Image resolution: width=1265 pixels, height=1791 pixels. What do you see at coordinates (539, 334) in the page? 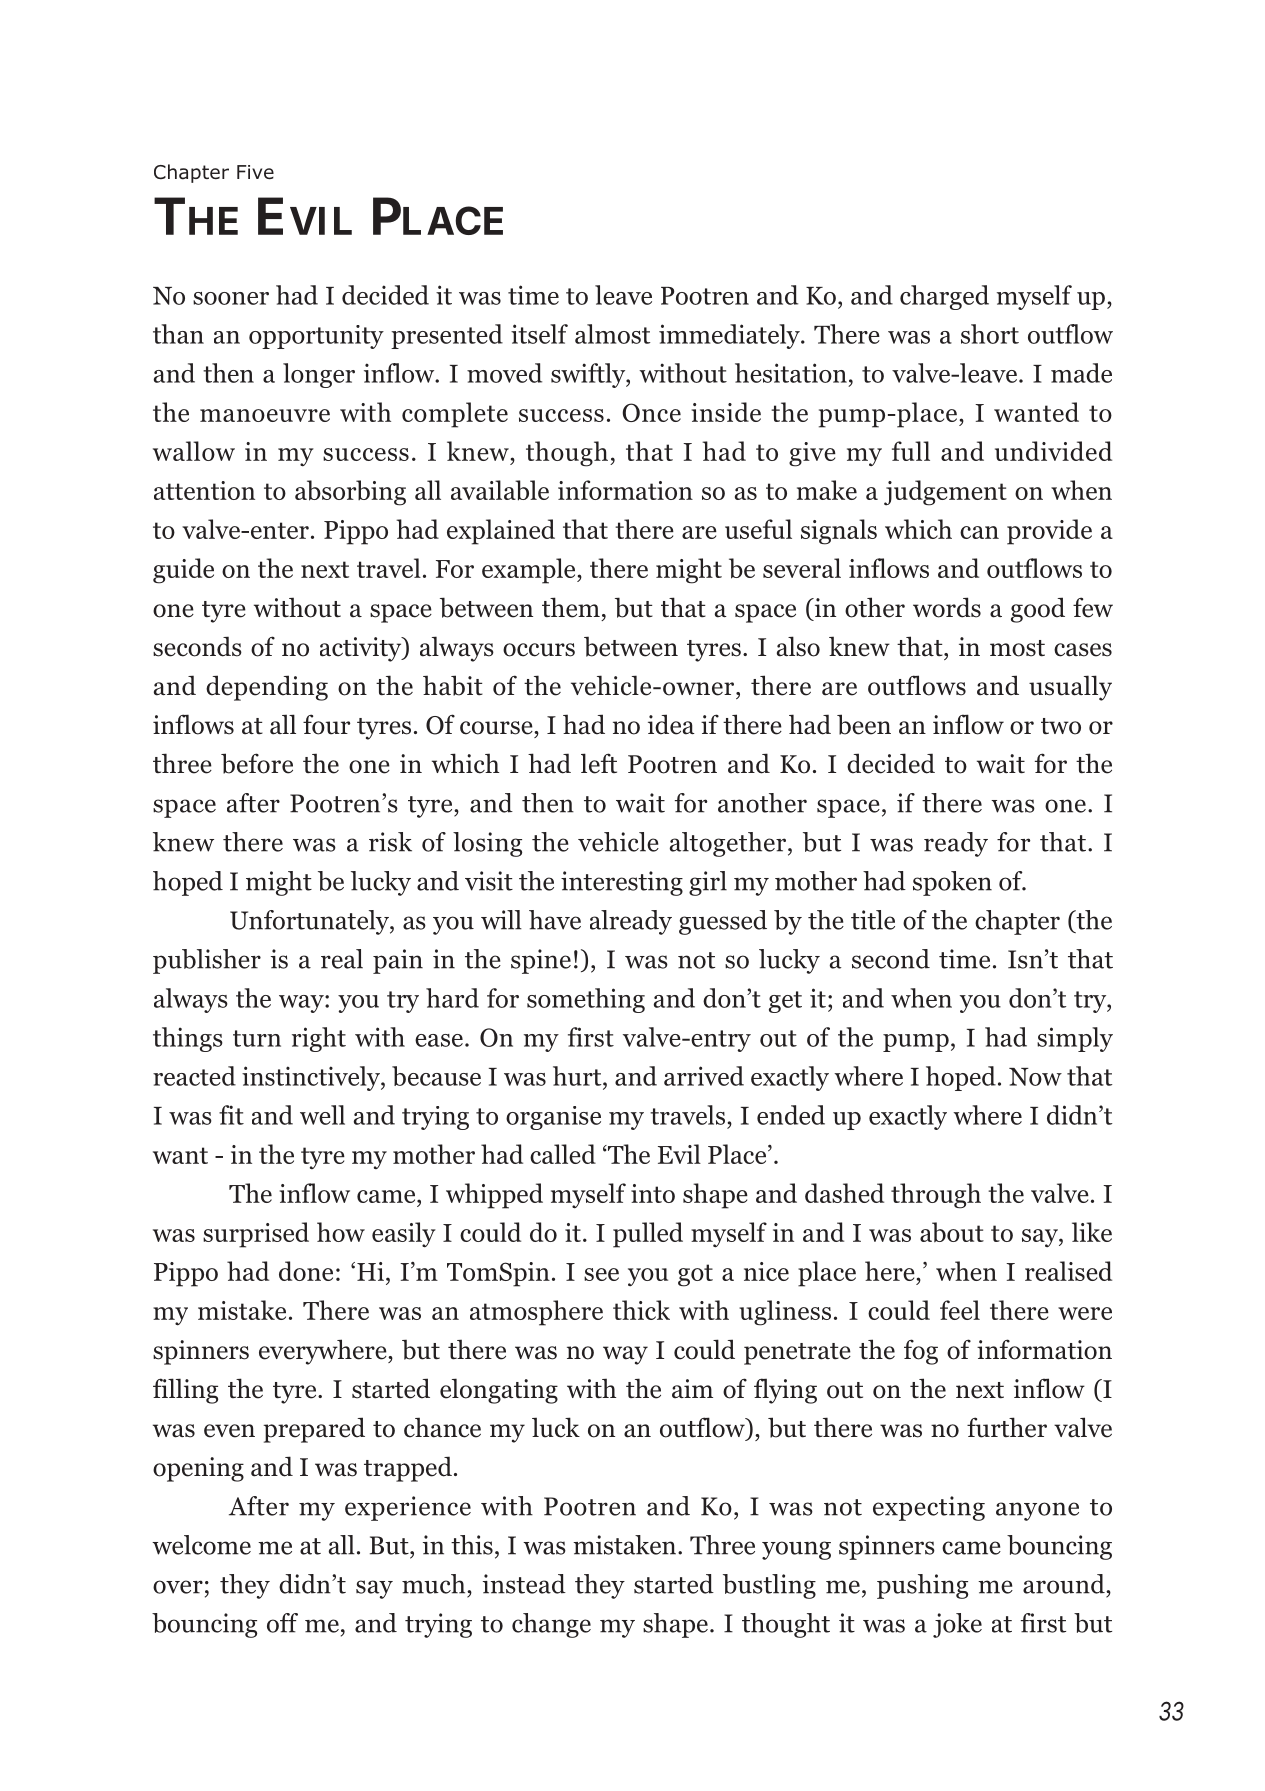
I see `itself` at bounding box center [539, 334].
